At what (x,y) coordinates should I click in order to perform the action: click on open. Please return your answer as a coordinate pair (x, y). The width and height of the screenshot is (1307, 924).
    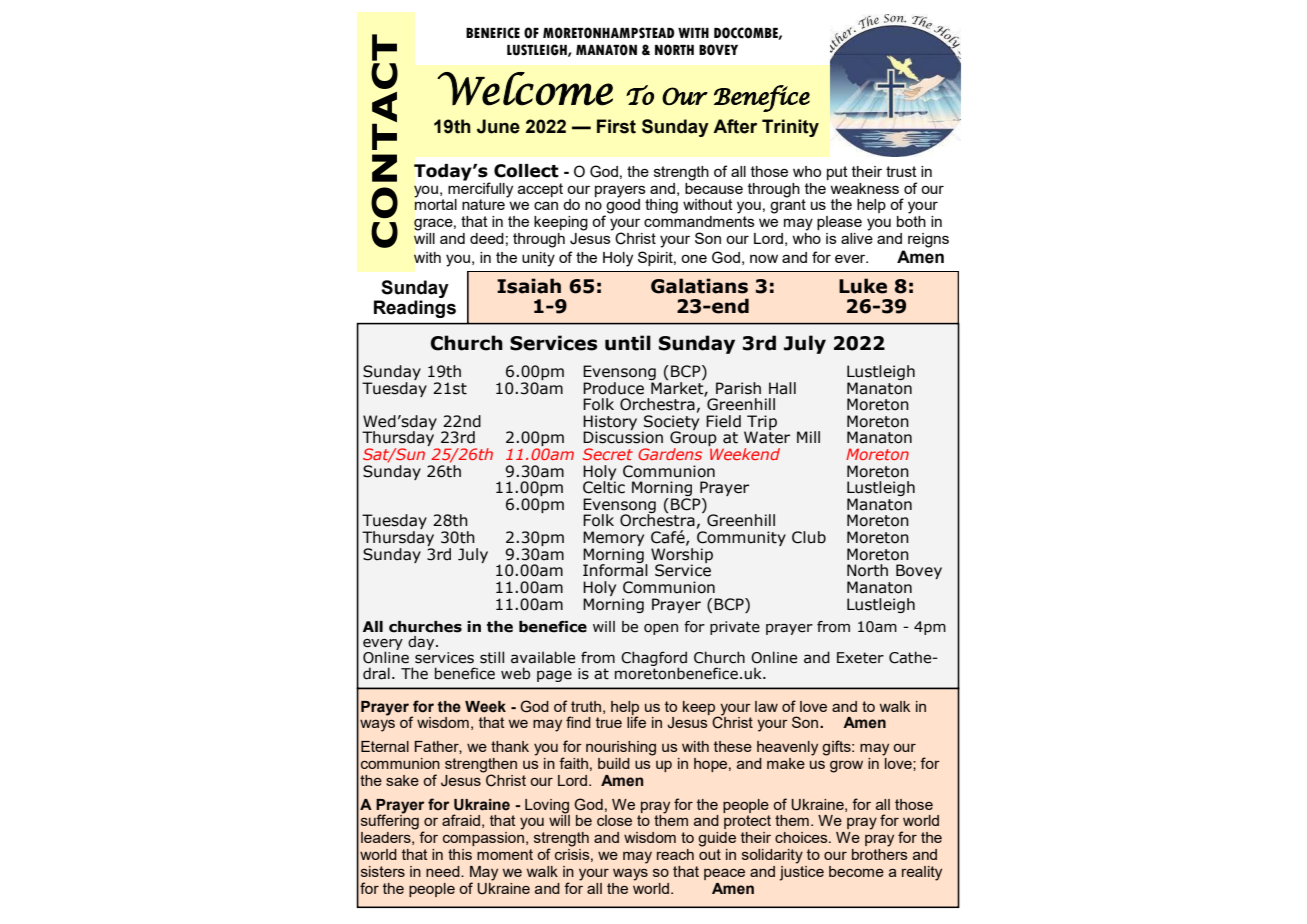
    Looking at the image, I should click on (661, 629).
